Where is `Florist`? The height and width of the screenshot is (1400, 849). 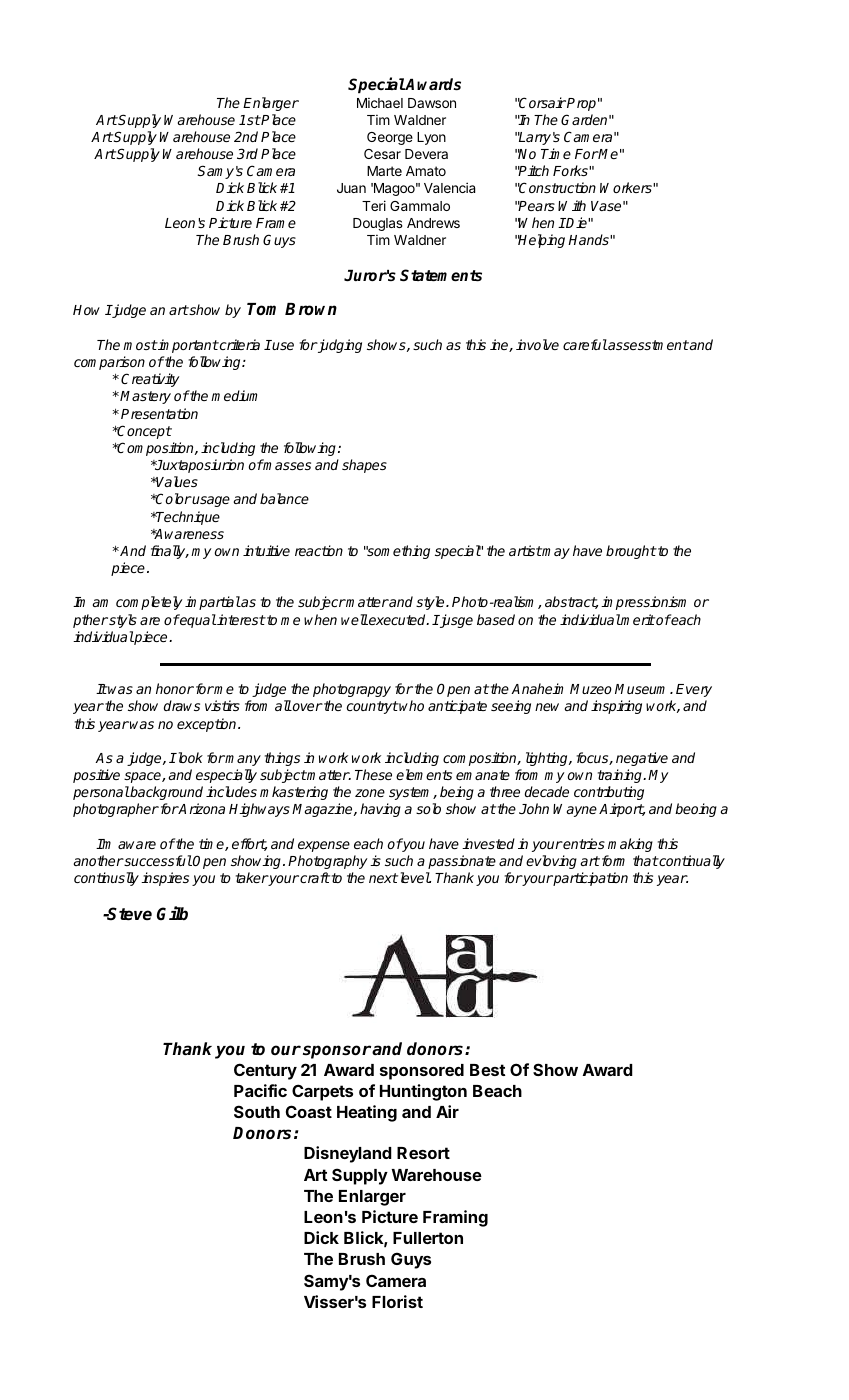
Florist is located at coordinates (397, 1301).
